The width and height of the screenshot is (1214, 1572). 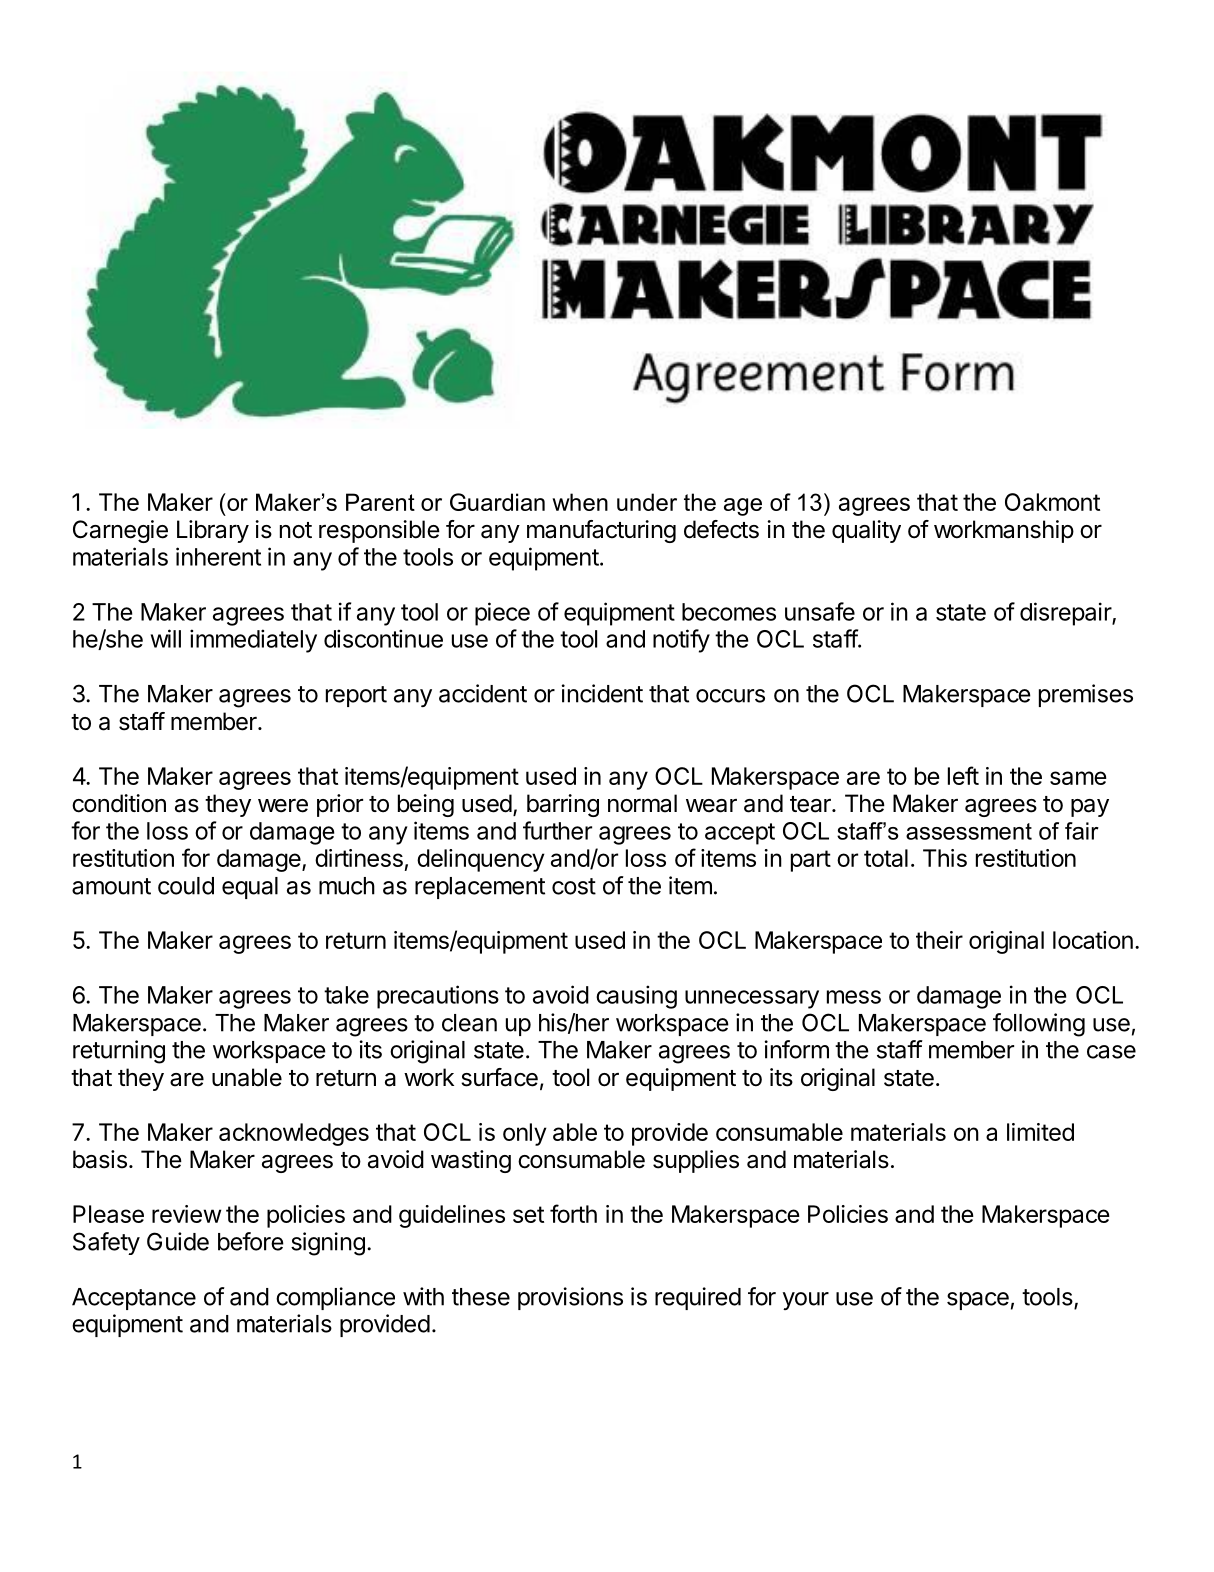 What do you see at coordinates (346, 995) in the screenshot?
I see `take` at bounding box center [346, 995].
